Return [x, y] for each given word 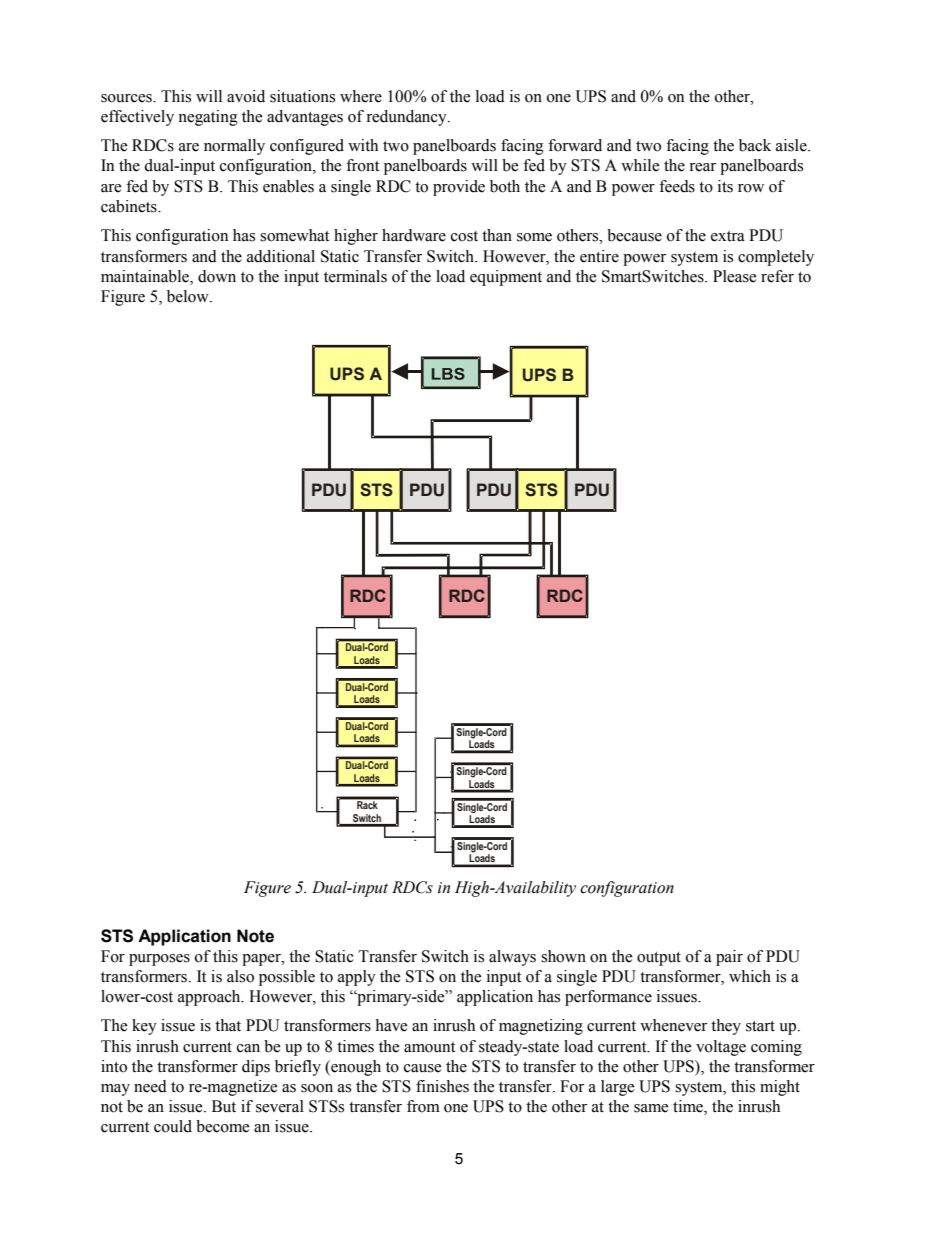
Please [735, 276]
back [755, 145]
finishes [442, 1086]
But [224, 1106]
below [189, 296]
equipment [506, 278]
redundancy [407, 118]
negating [208, 118]
